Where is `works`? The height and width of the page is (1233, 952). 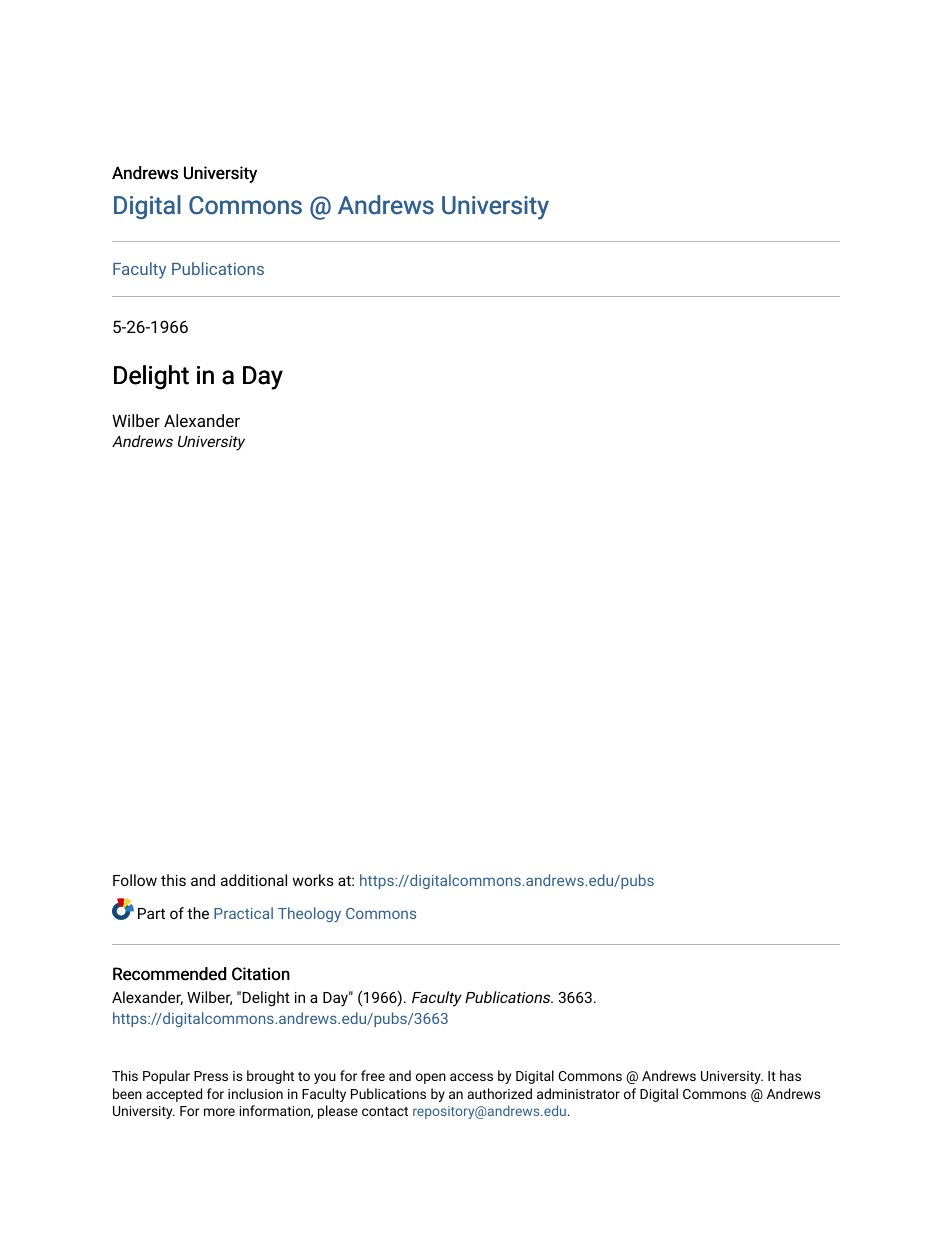 works is located at coordinates (313, 880).
